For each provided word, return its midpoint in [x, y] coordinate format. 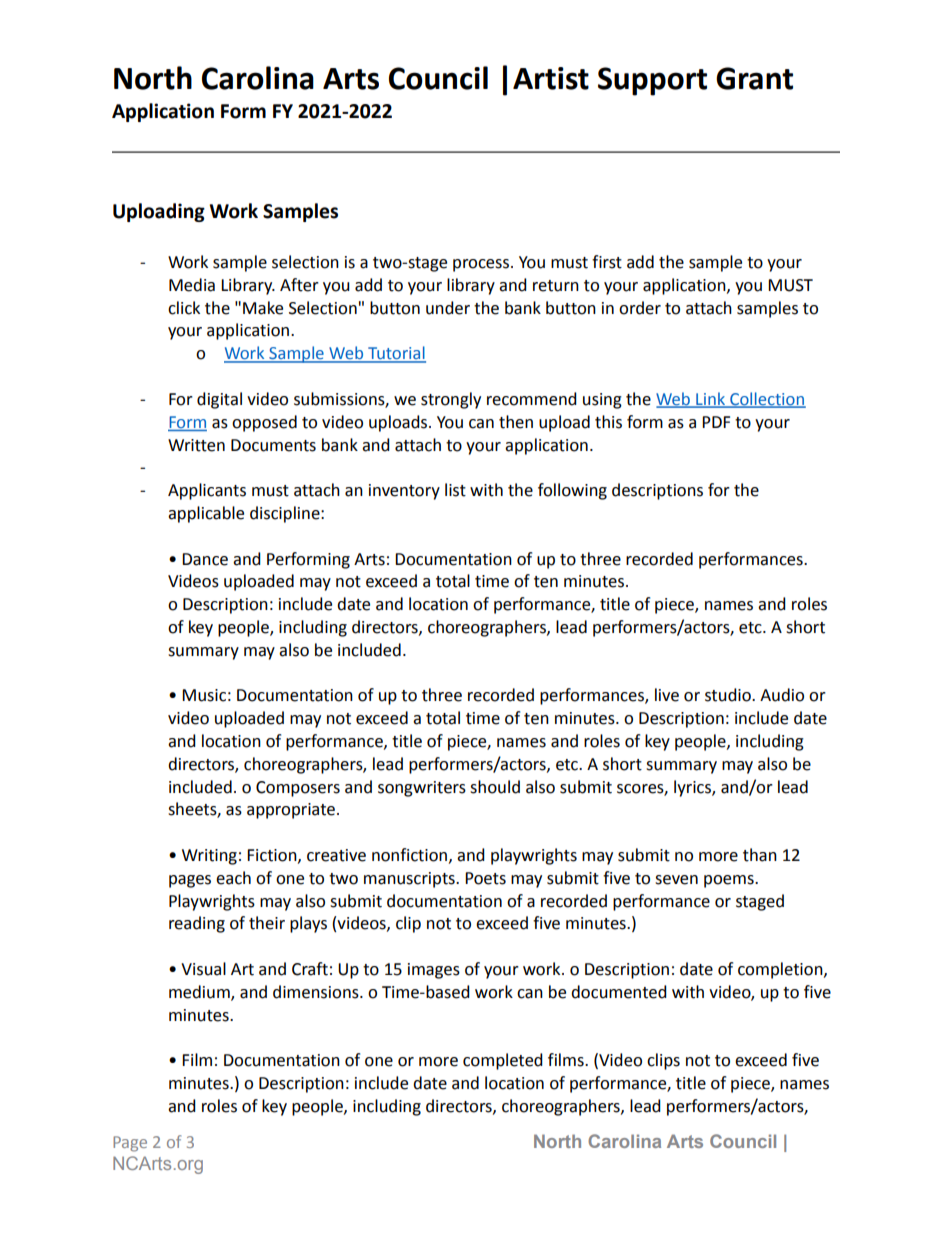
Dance [205, 559]
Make [263, 308]
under [448, 308]
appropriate [291, 811]
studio [729, 695]
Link [710, 399]
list [455, 490]
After [299, 285]
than [760, 855]
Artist [551, 78]
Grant [754, 78]
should [495, 787]
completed [503, 1061]
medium [200, 992]
